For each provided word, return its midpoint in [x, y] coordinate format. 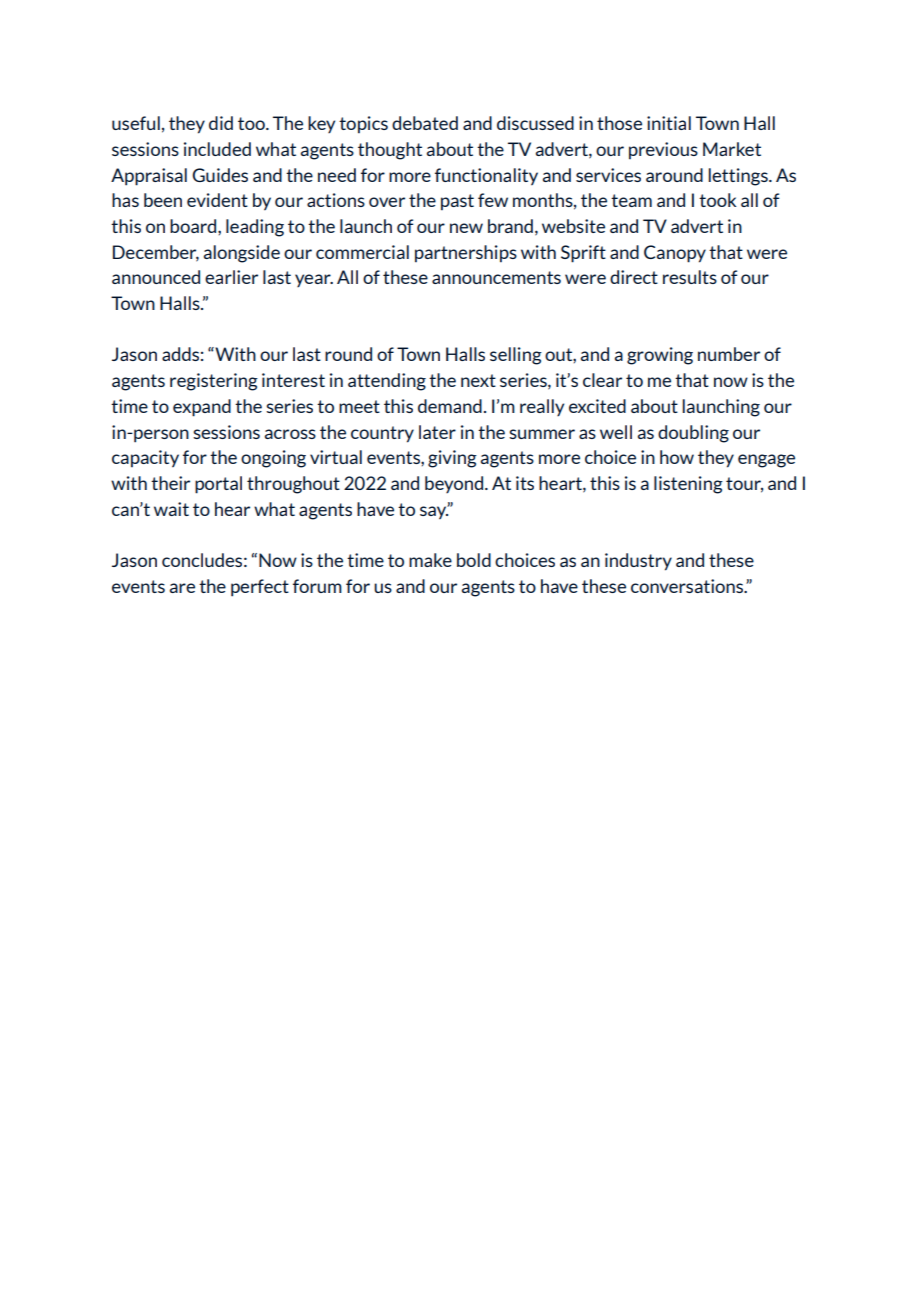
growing [660, 356]
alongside [242, 254]
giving [452, 459]
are [182, 588]
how [677, 457]
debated [425, 123]
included [217, 149]
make [430, 560]
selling [516, 356]
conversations [688, 586]
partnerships [466, 253]
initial [669, 123]
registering [214, 382]
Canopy [675, 254]
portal [218, 485]
